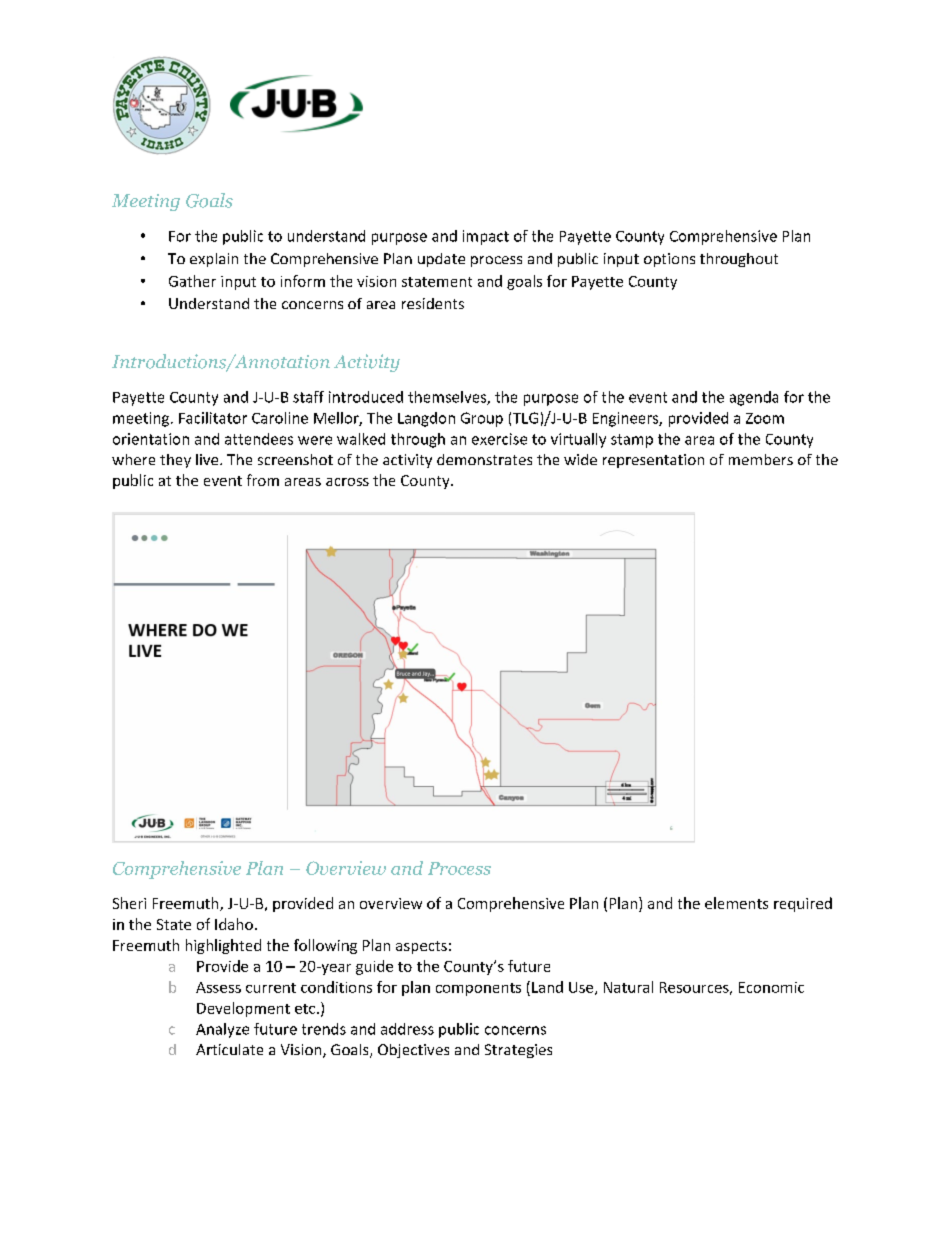  What do you see at coordinates (347, 482) in the page?
I see `across` at bounding box center [347, 482].
